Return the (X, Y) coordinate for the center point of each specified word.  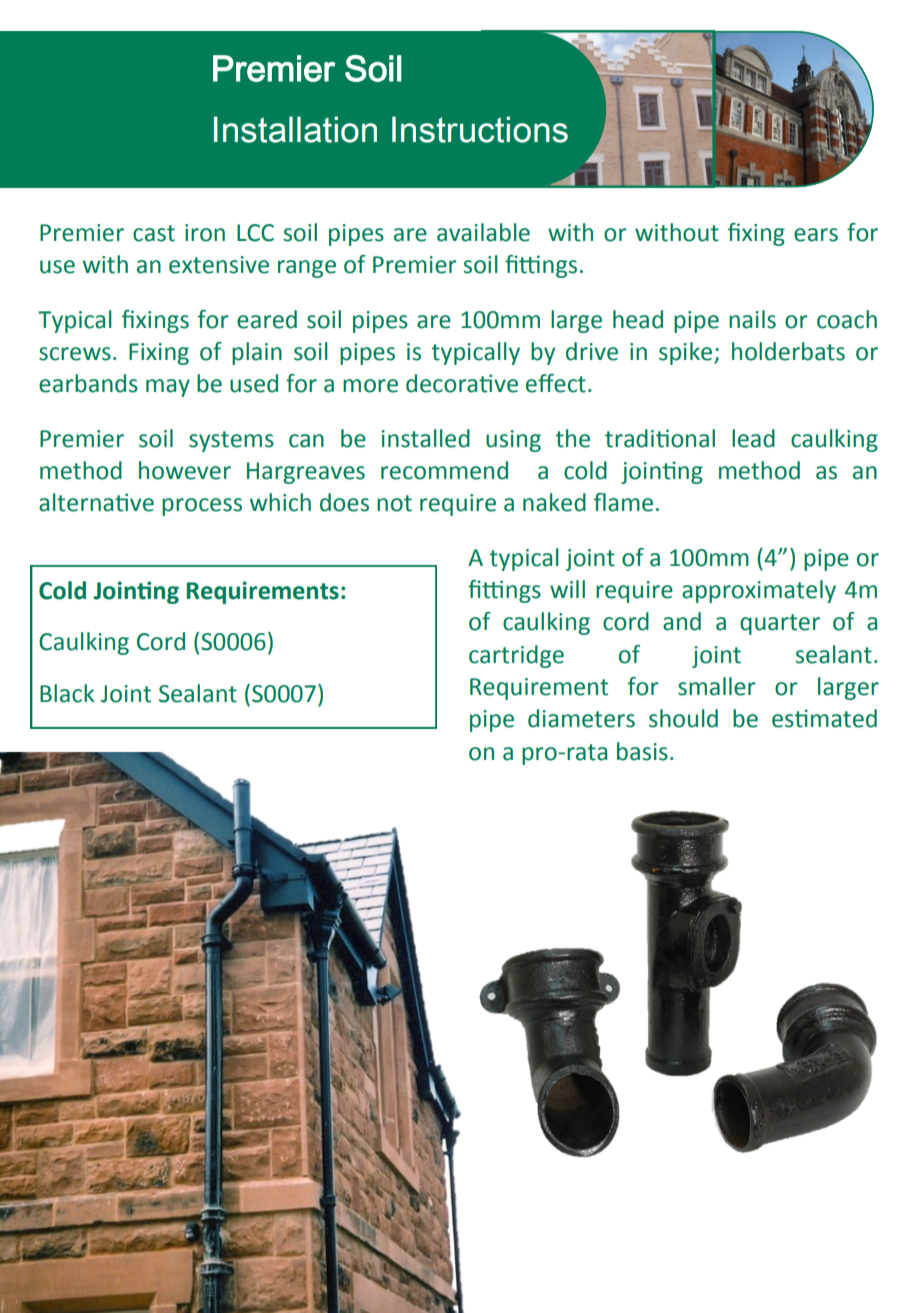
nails (752, 319)
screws (75, 354)
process (202, 507)
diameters (581, 718)
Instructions (480, 129)
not (394, 503)
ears (816, 235)
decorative (462, 383)
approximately (759, 591)
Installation (295, 129)
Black (67, 693)
